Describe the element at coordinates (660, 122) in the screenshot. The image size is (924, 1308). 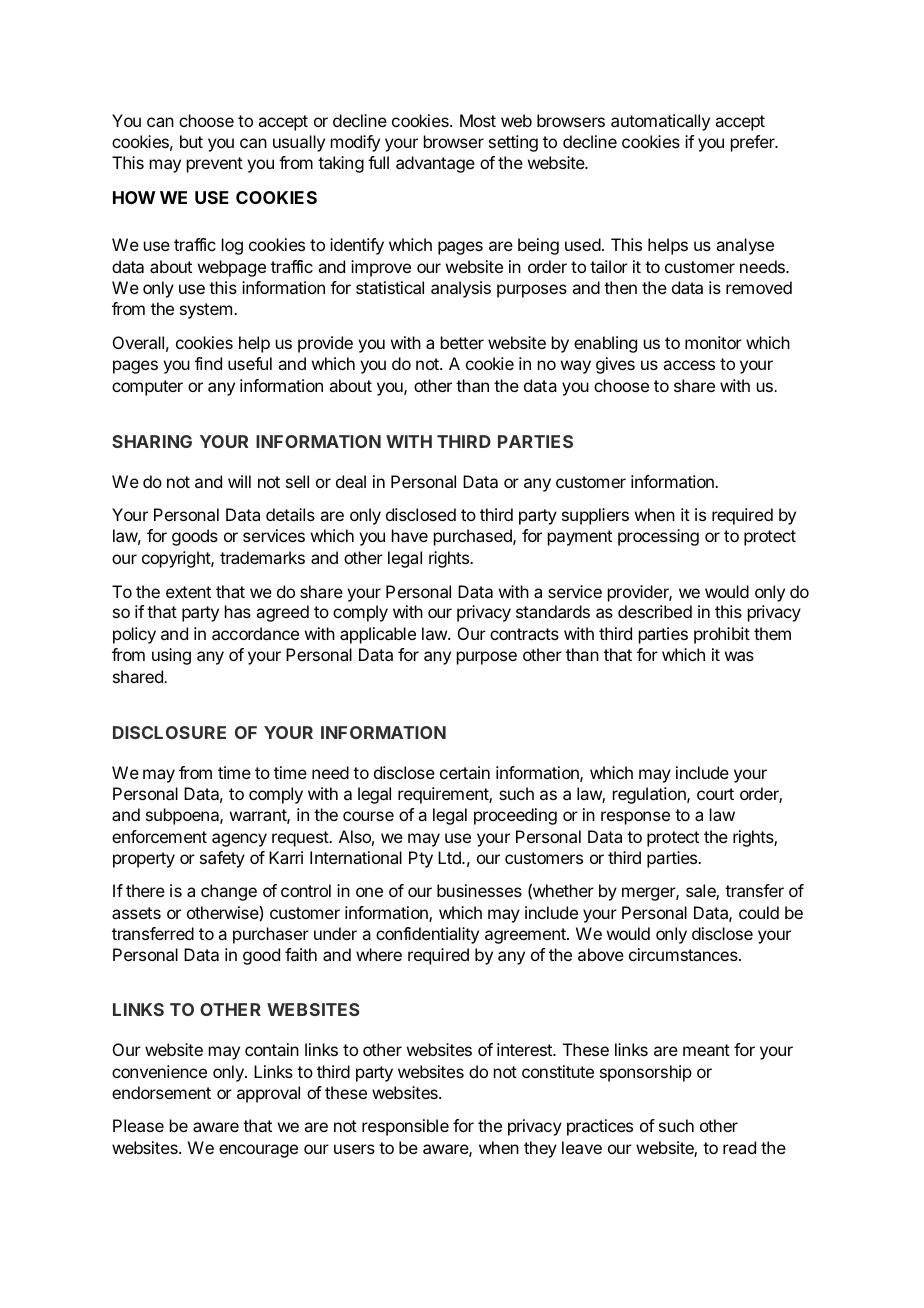
I see `automatically` at that location.
